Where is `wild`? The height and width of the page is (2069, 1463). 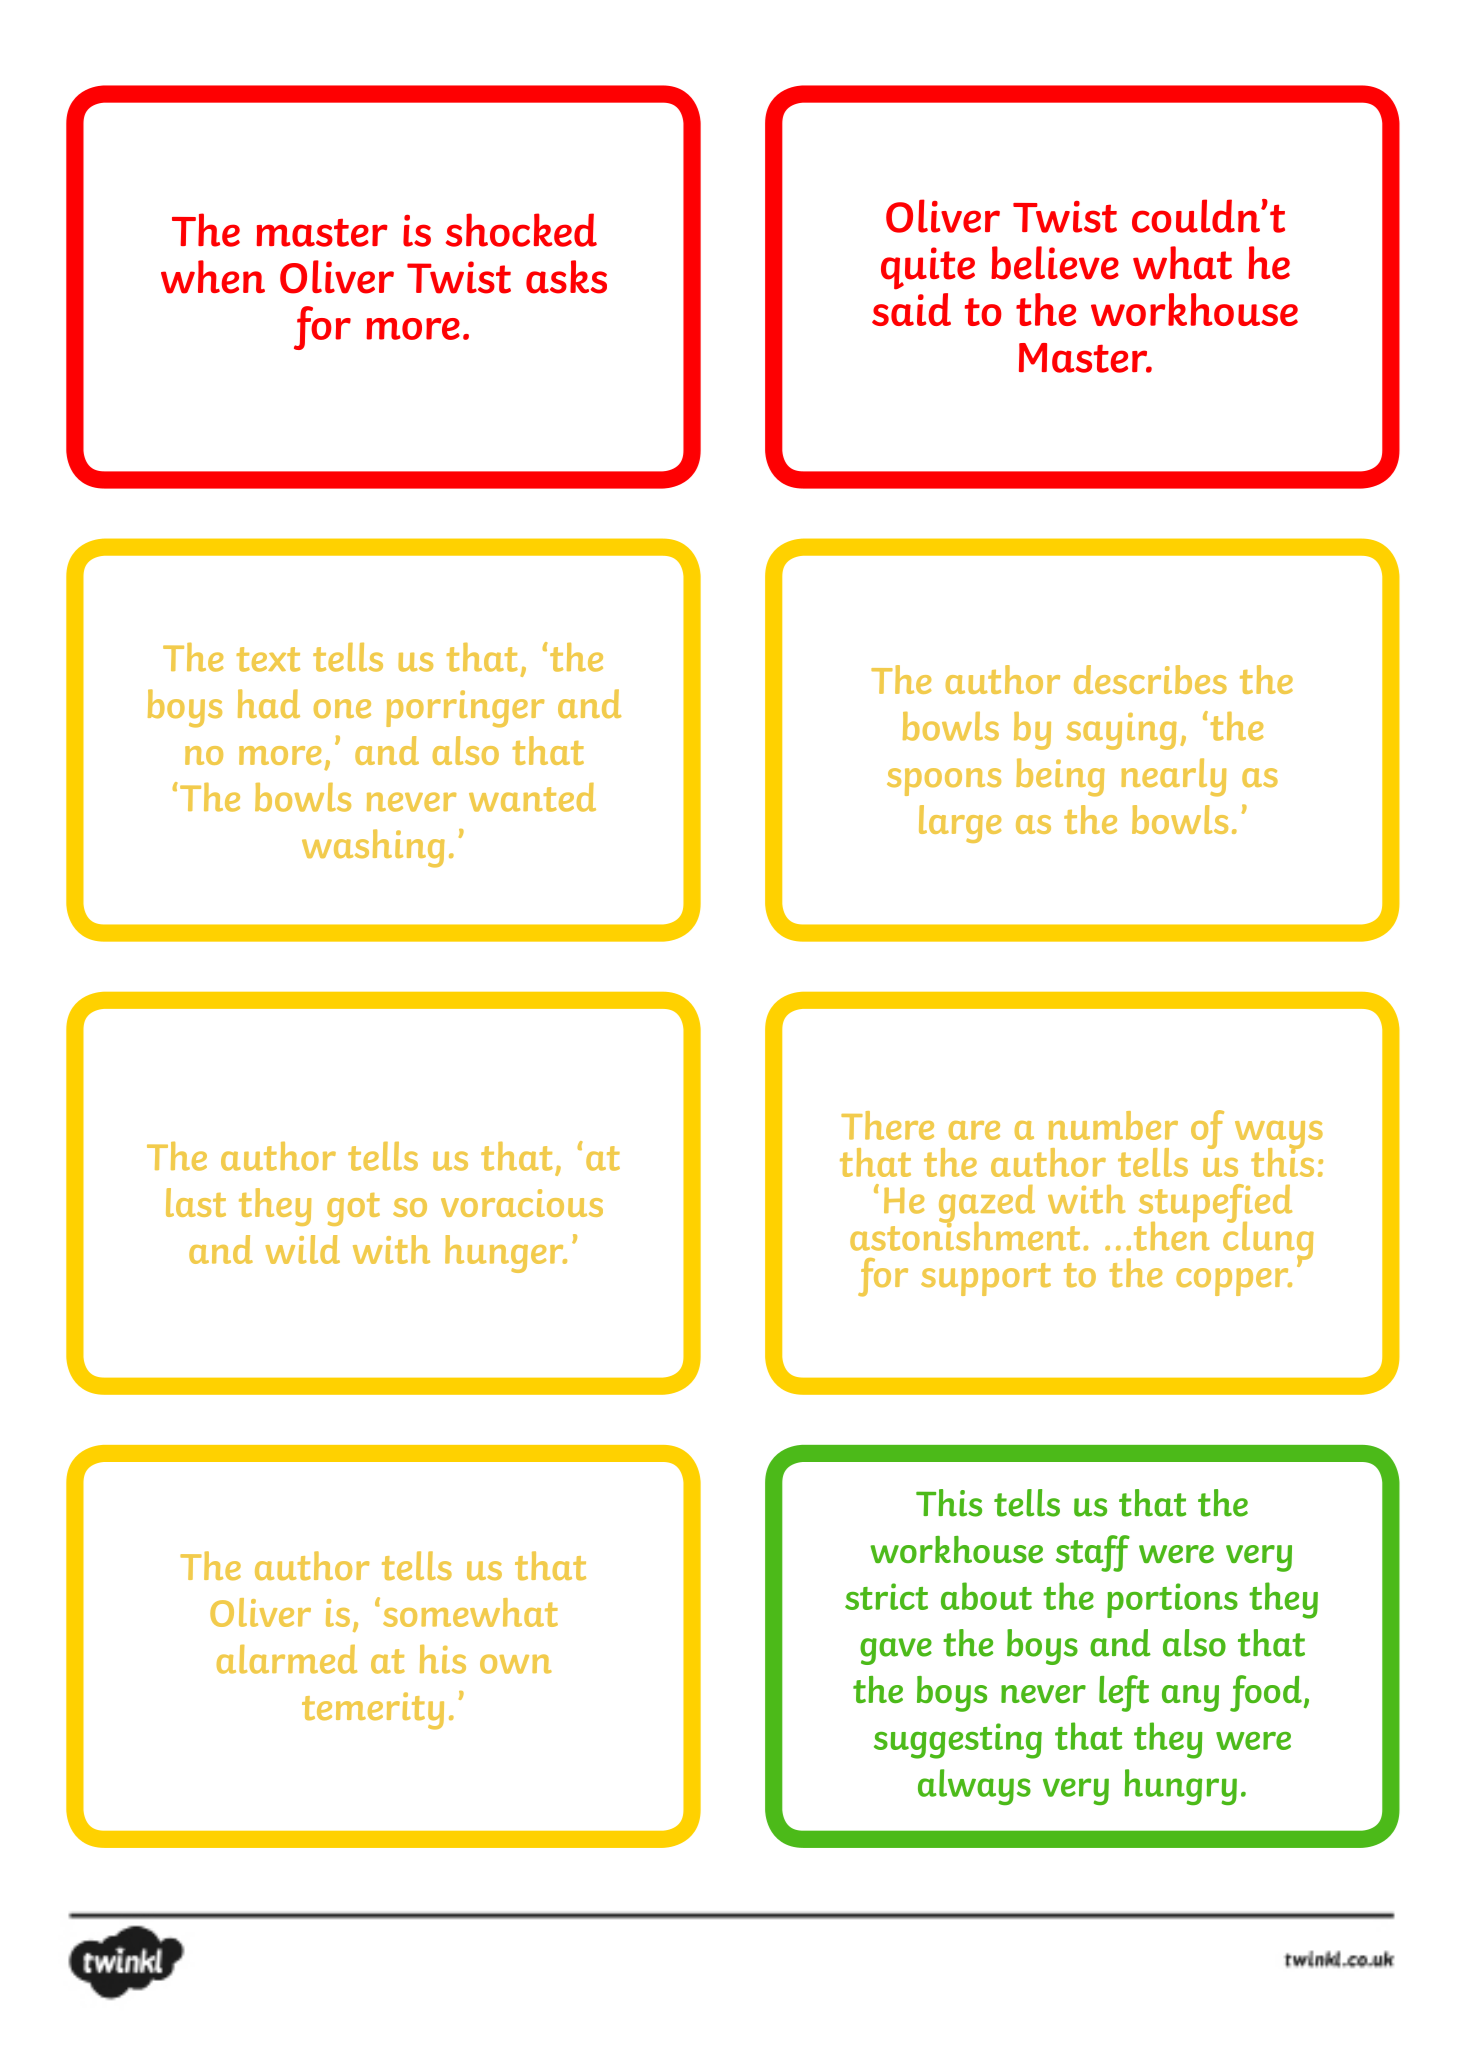 wild is located at coordinates (303, 1249).
